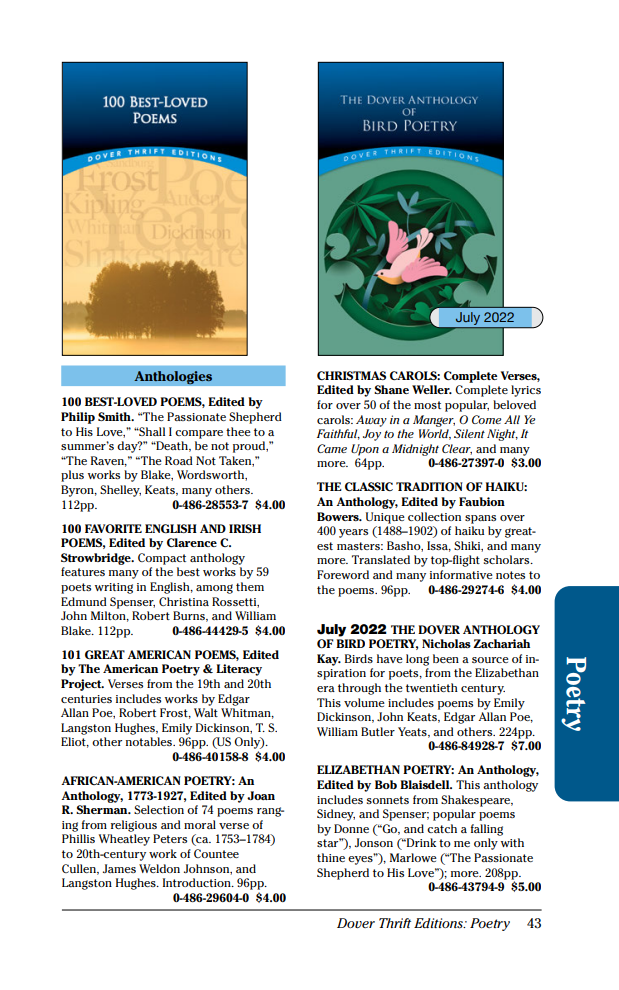 The height and width of the screenshot is (990, 619). Describe the element at coordinates (162, 559) in the screenshot. I see `Compact` at that location.
